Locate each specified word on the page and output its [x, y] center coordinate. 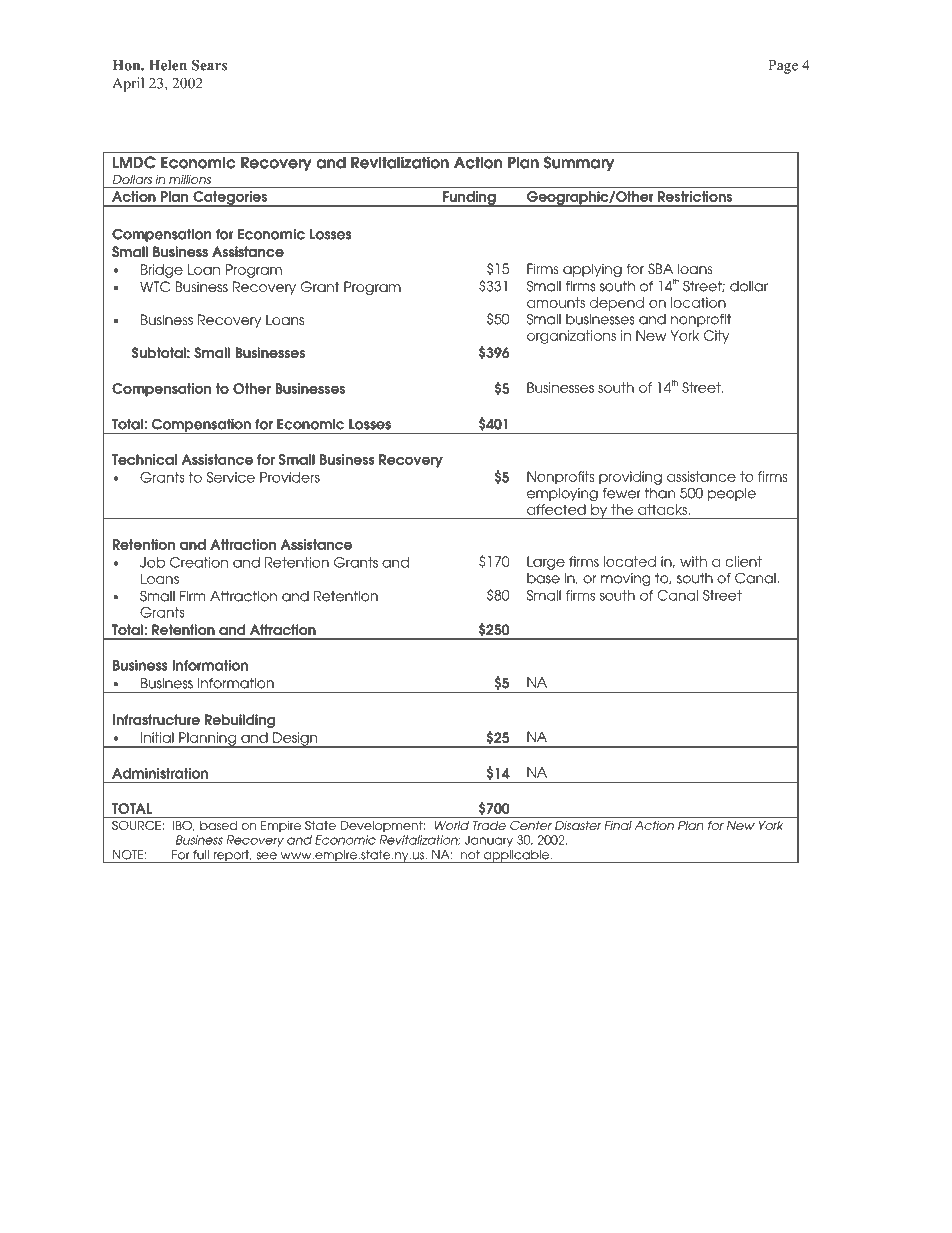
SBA [660, 268]
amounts [556, 302]
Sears [209, 65]
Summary [579, 163]
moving [626, 580]
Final [618, 825]
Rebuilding [240, 721]
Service [231, 477]
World [452, 825]
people [732, 494]
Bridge [162, 271]
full [201, 855]
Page [783, 67]
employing [562, 495]
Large [546, 563]
